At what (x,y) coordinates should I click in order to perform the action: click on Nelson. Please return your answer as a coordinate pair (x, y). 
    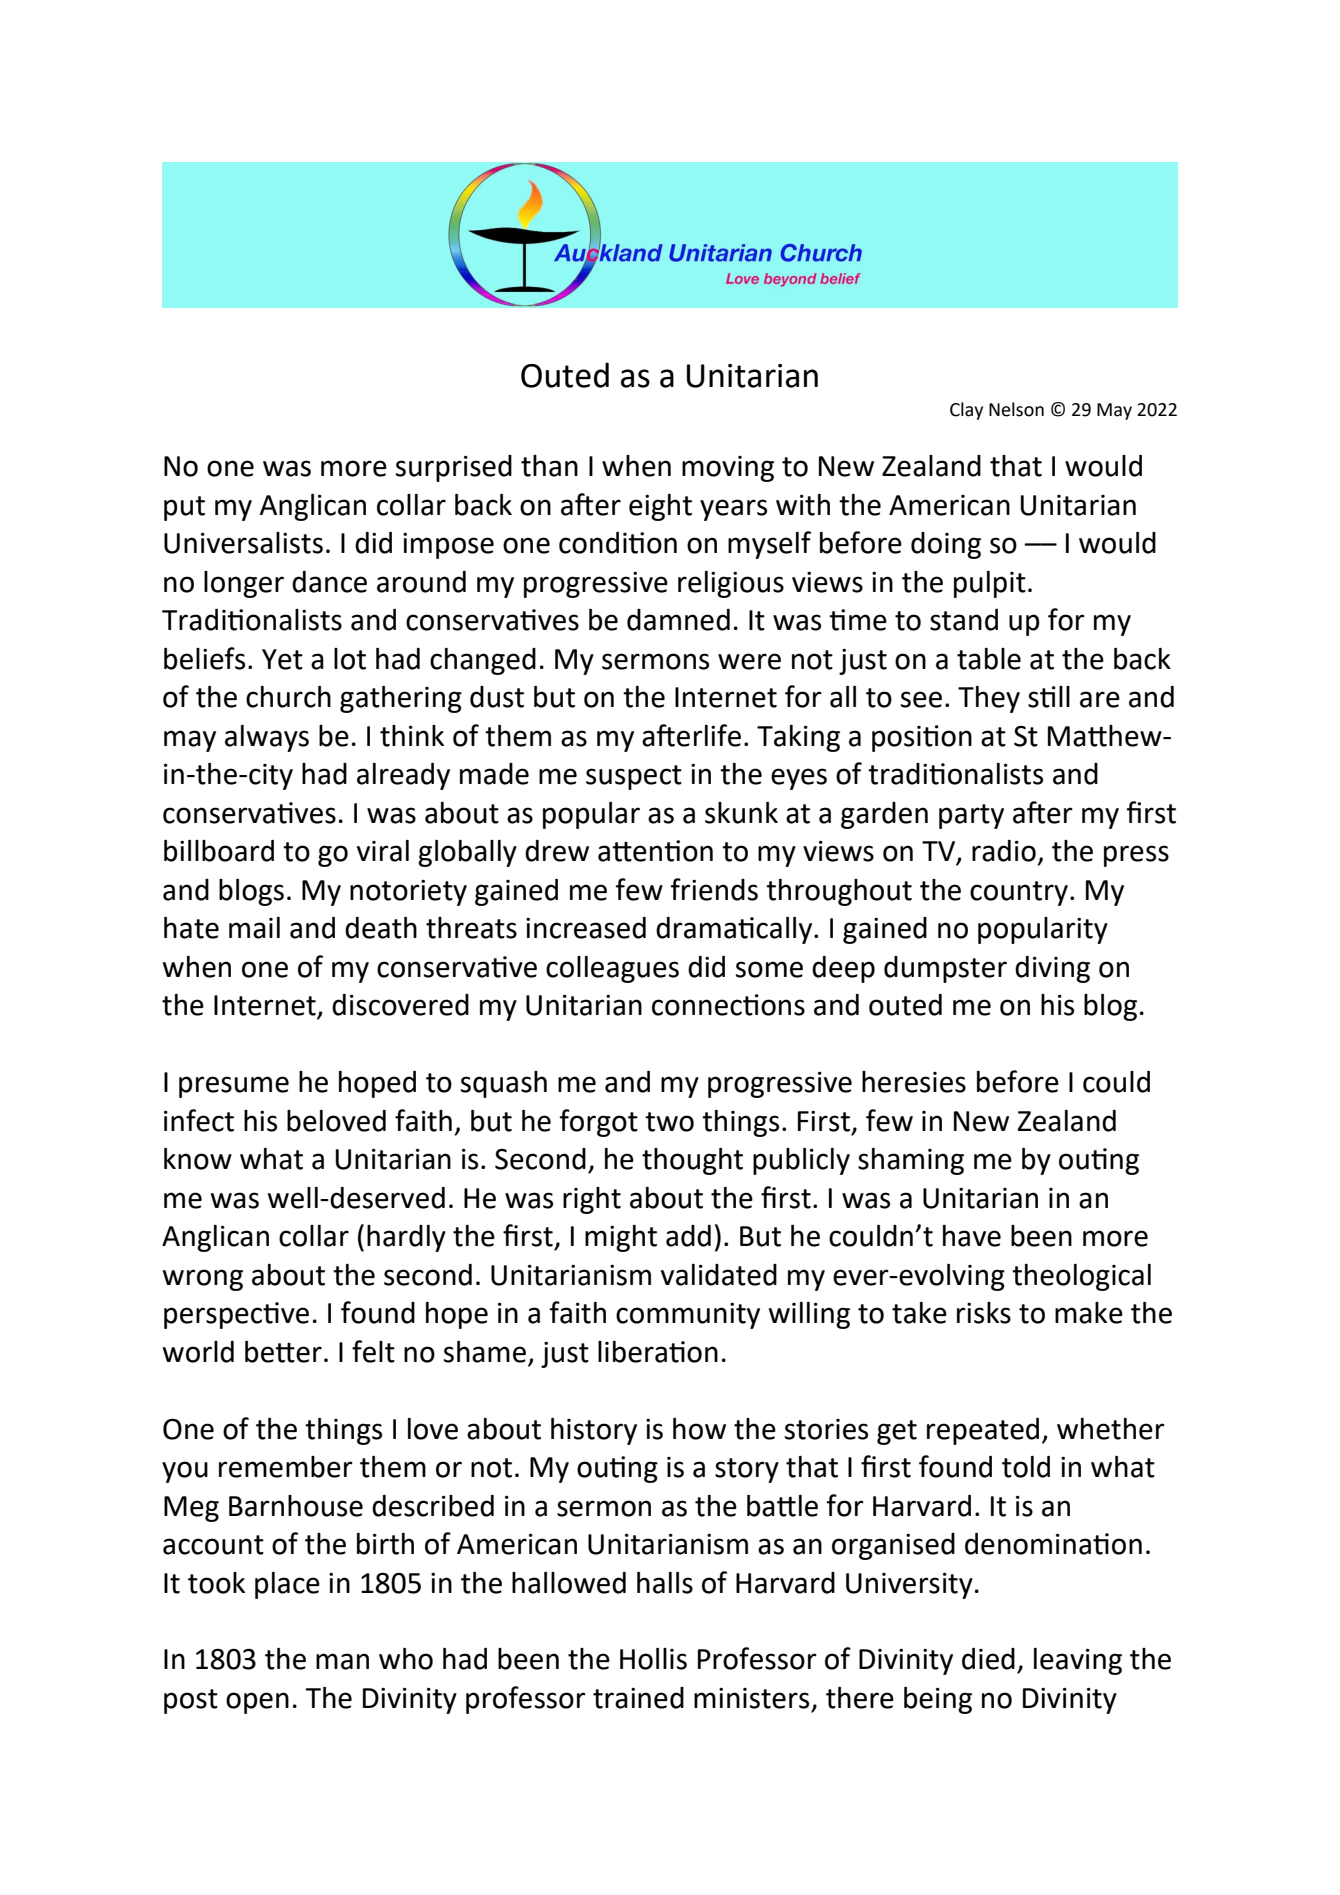
    Looking at the image, I should click on (1016, 409).
